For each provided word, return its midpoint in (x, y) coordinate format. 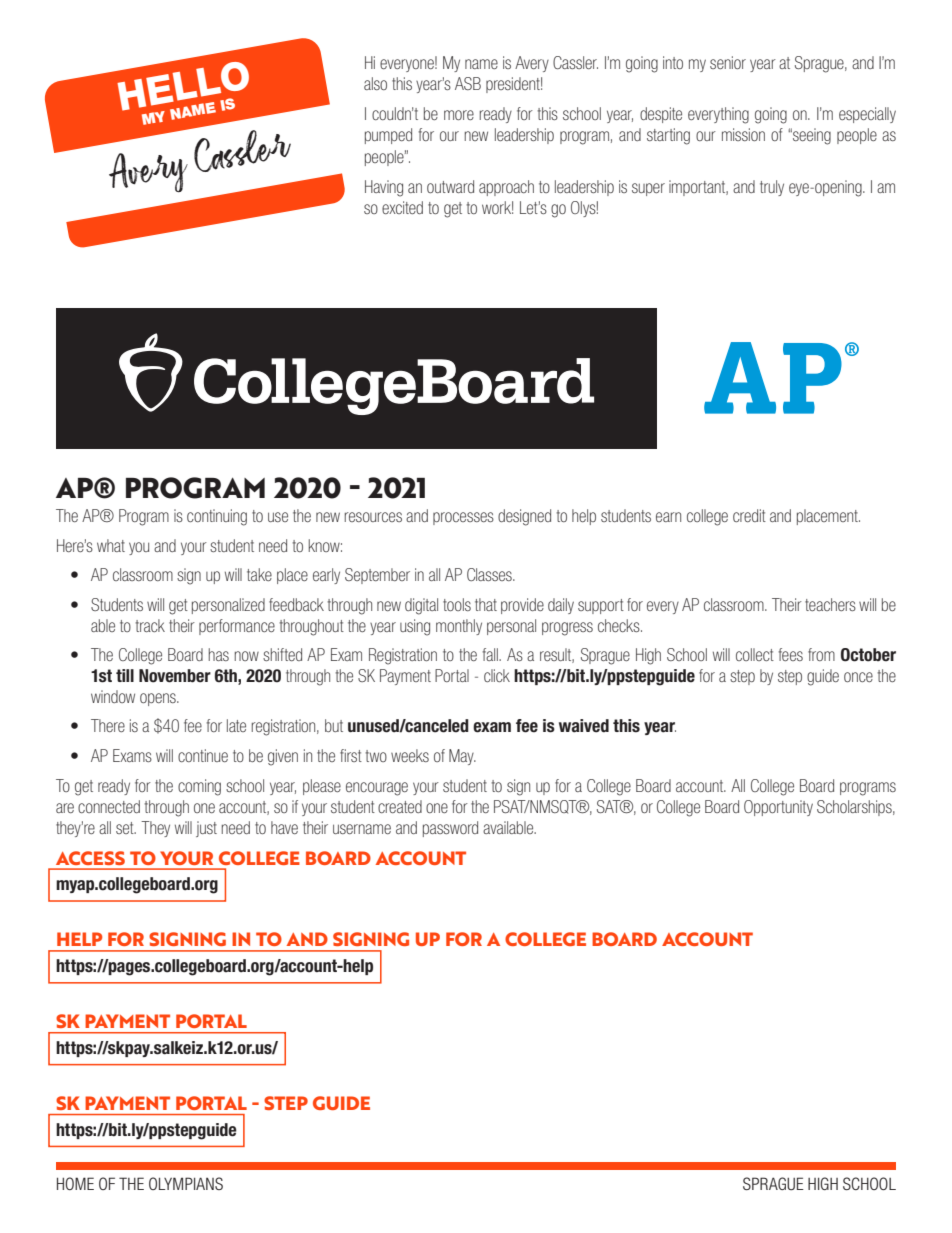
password (450, 829)
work (497, 207)
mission (743, 134)
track (150, 625)
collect (755, 654)
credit (749, 515)
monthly (459, 627)
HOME (75, 1183)
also (375, 83)
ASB (468, 83)
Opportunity (778, 808)
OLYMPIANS (186, 1183)
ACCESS (90, 858)
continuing (217, 517)
